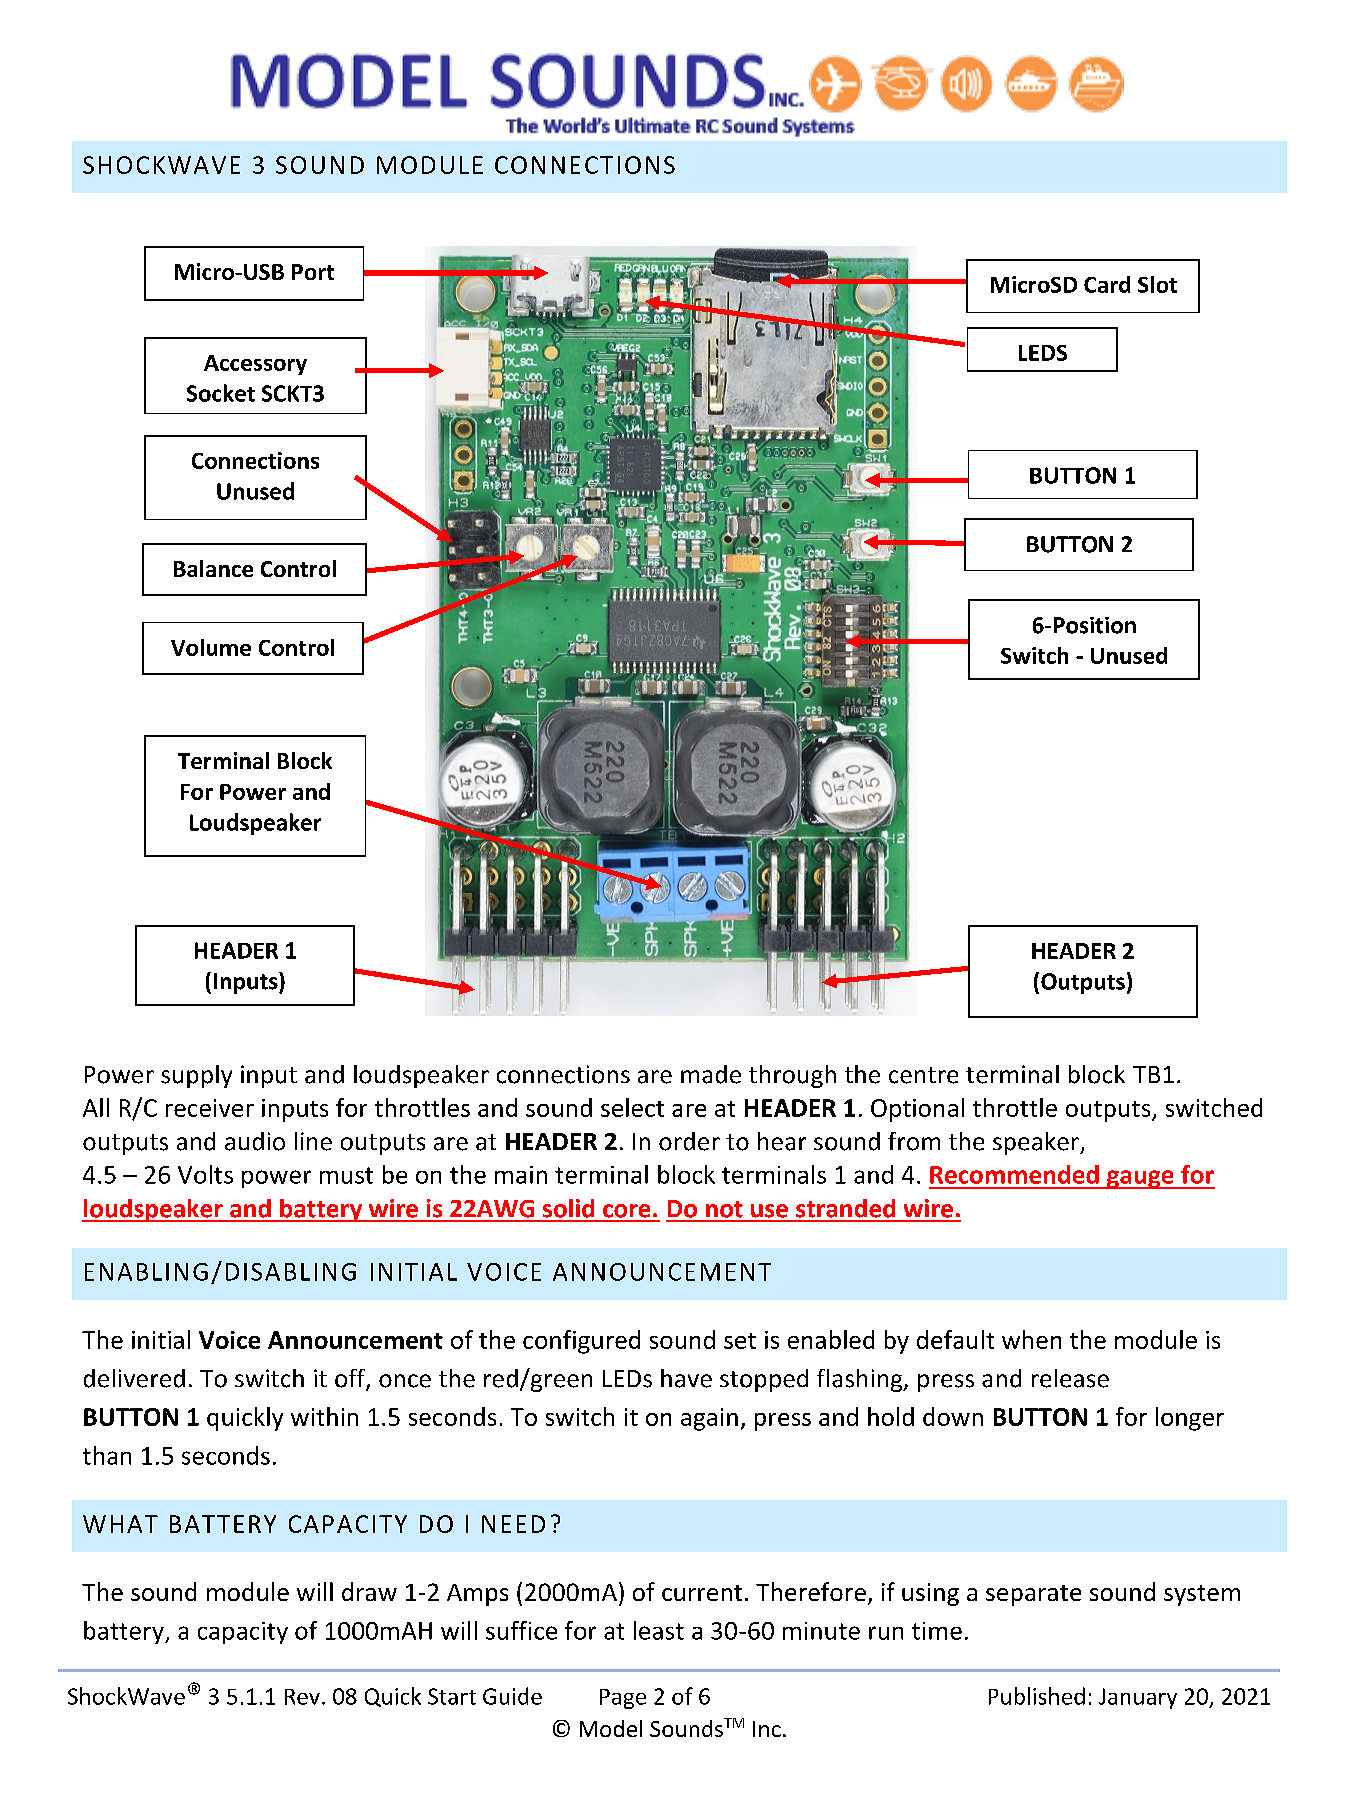  What do you see at coordinates (686, 1378) in the page?
I see `have` at bounding box center [686, 1378].
